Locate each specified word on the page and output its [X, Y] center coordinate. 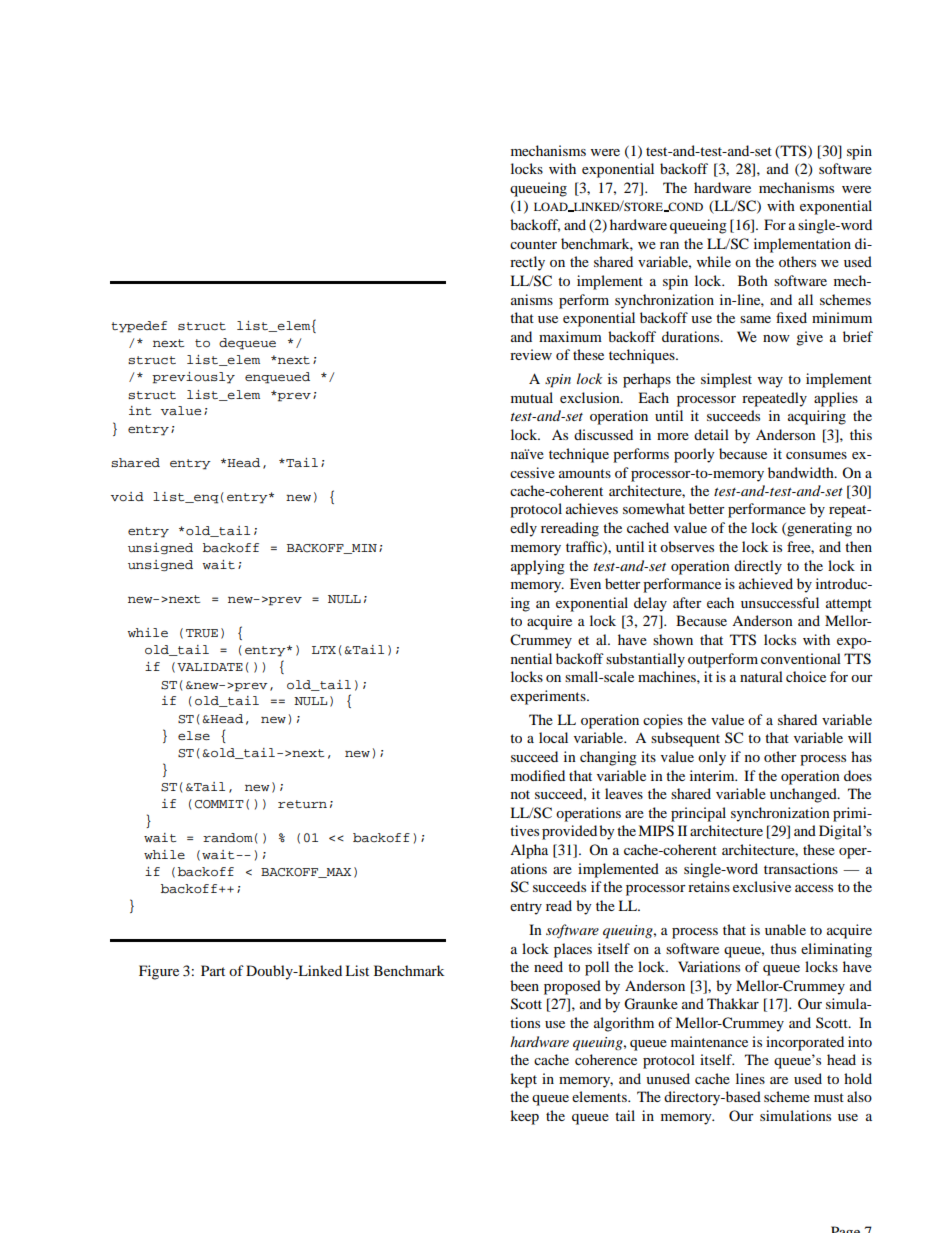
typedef [139, 327]
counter [533, 244]
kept [523, 1080]
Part [213, 970]
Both [753, 280]
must [829, 1097]
